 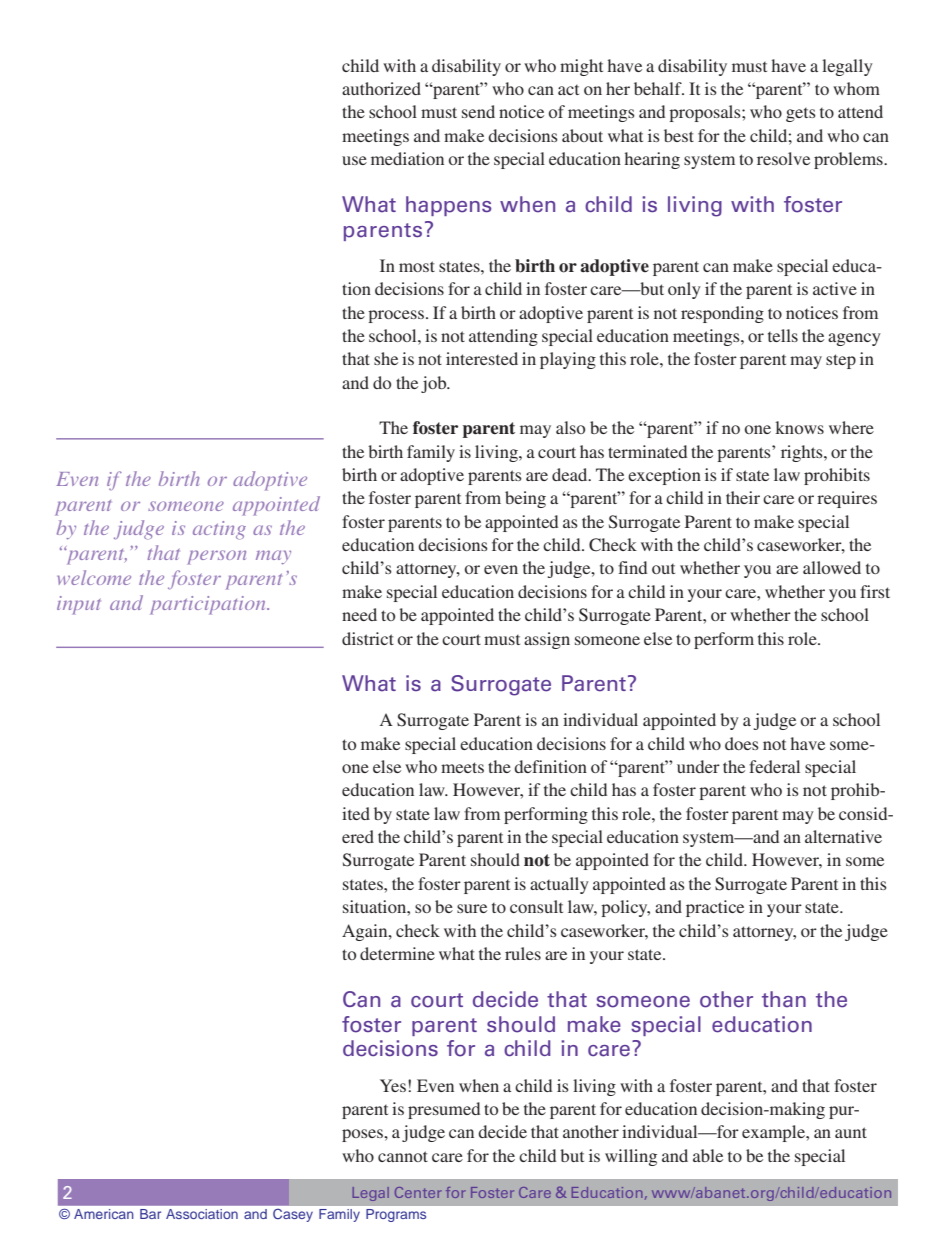 I want to click on Bar, so click(x=150, y=1214).
